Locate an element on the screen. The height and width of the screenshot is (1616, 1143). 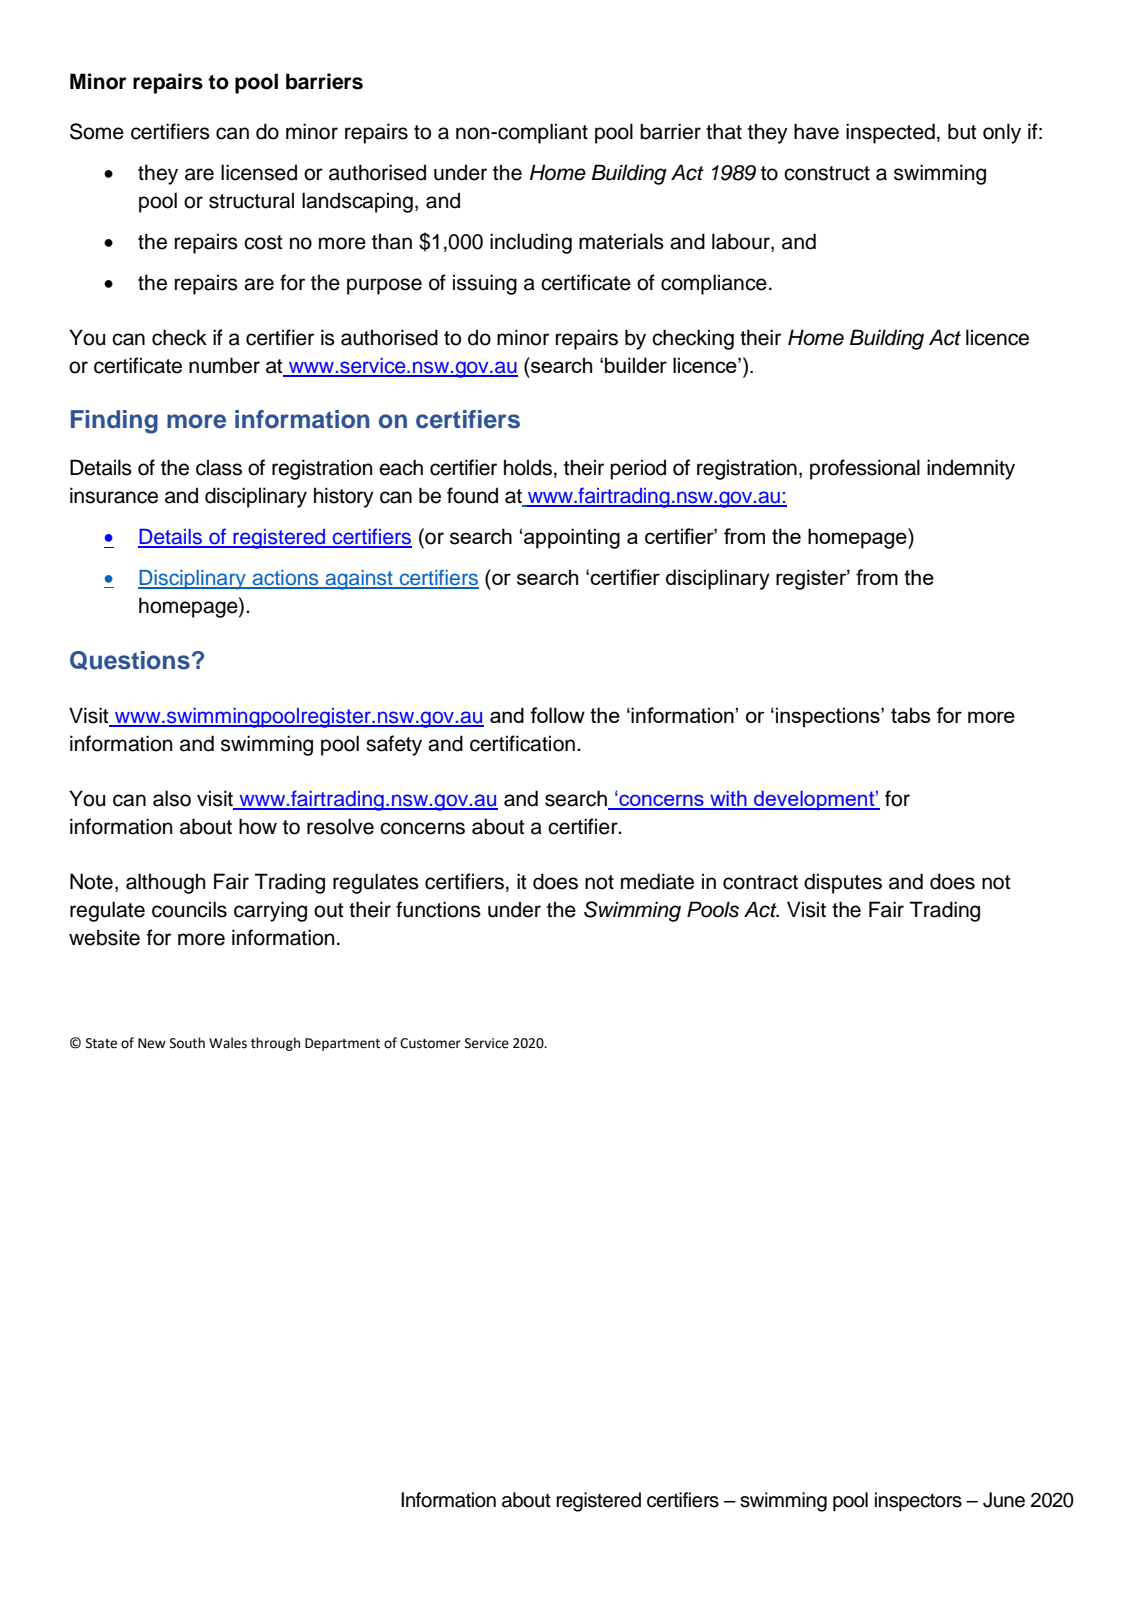
follow is located at coordinates (557, 715).
